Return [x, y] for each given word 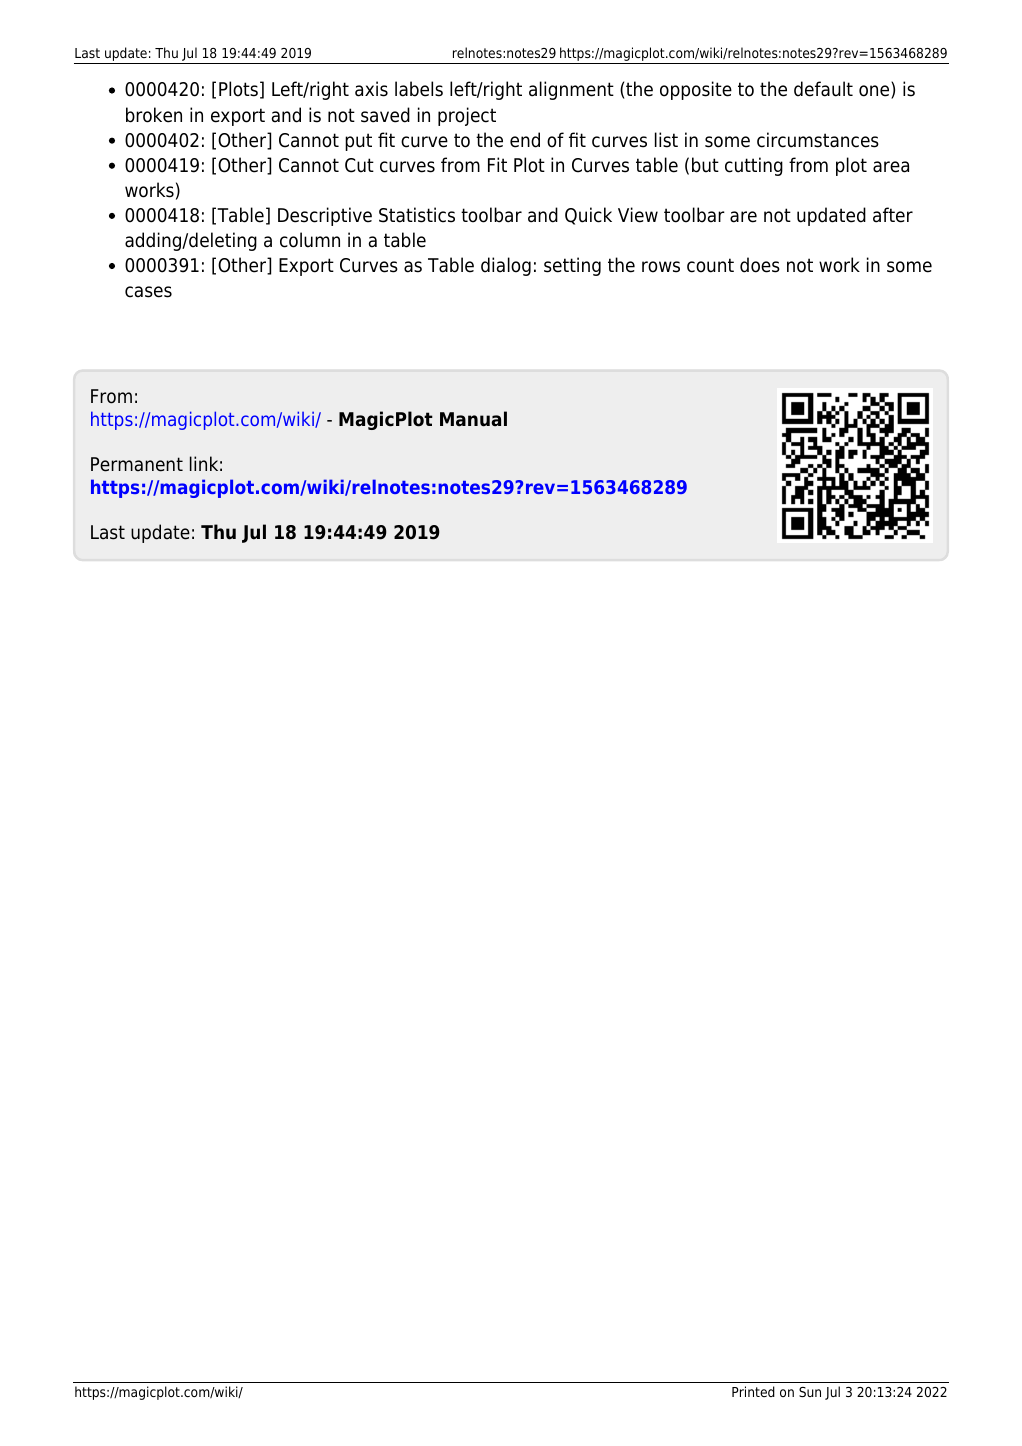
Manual [473, 419]
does [760, 265]
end [525, 140]
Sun [810, 1392]
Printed [753, 1391]
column [310, 240]
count [710, 265]
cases [148, 292]
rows [661, 267]
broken [154, 115]
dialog [506, 266]
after [893, 215]
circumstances [818, 140]
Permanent [137, 464]
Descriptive [325, 216]
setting [572, 266]
